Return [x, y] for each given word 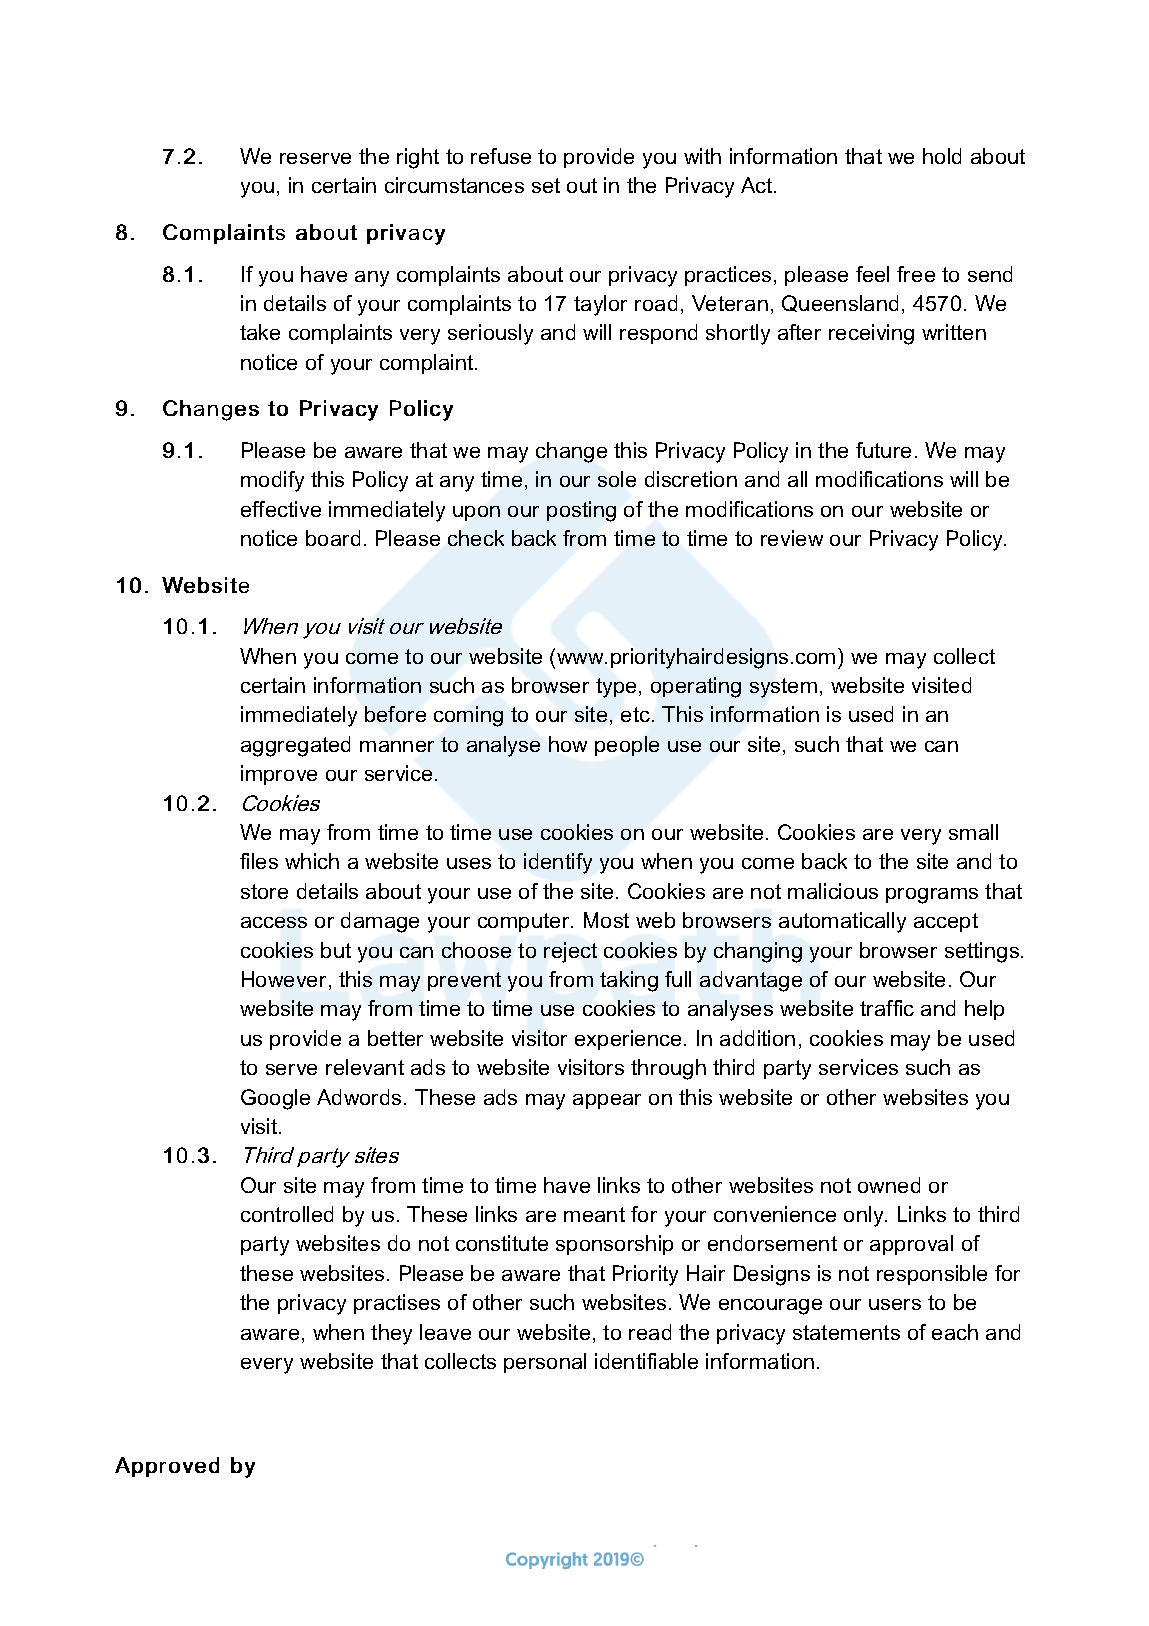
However [284, 979]
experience [628, 1040]
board [333, 538]
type [616, 688]
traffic [887, 1008]
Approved [167, 1467]
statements [846, 1332]
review [792, 538]
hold [942, 156]
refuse [501, 156]
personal [545, 1363]
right [418, 158]
